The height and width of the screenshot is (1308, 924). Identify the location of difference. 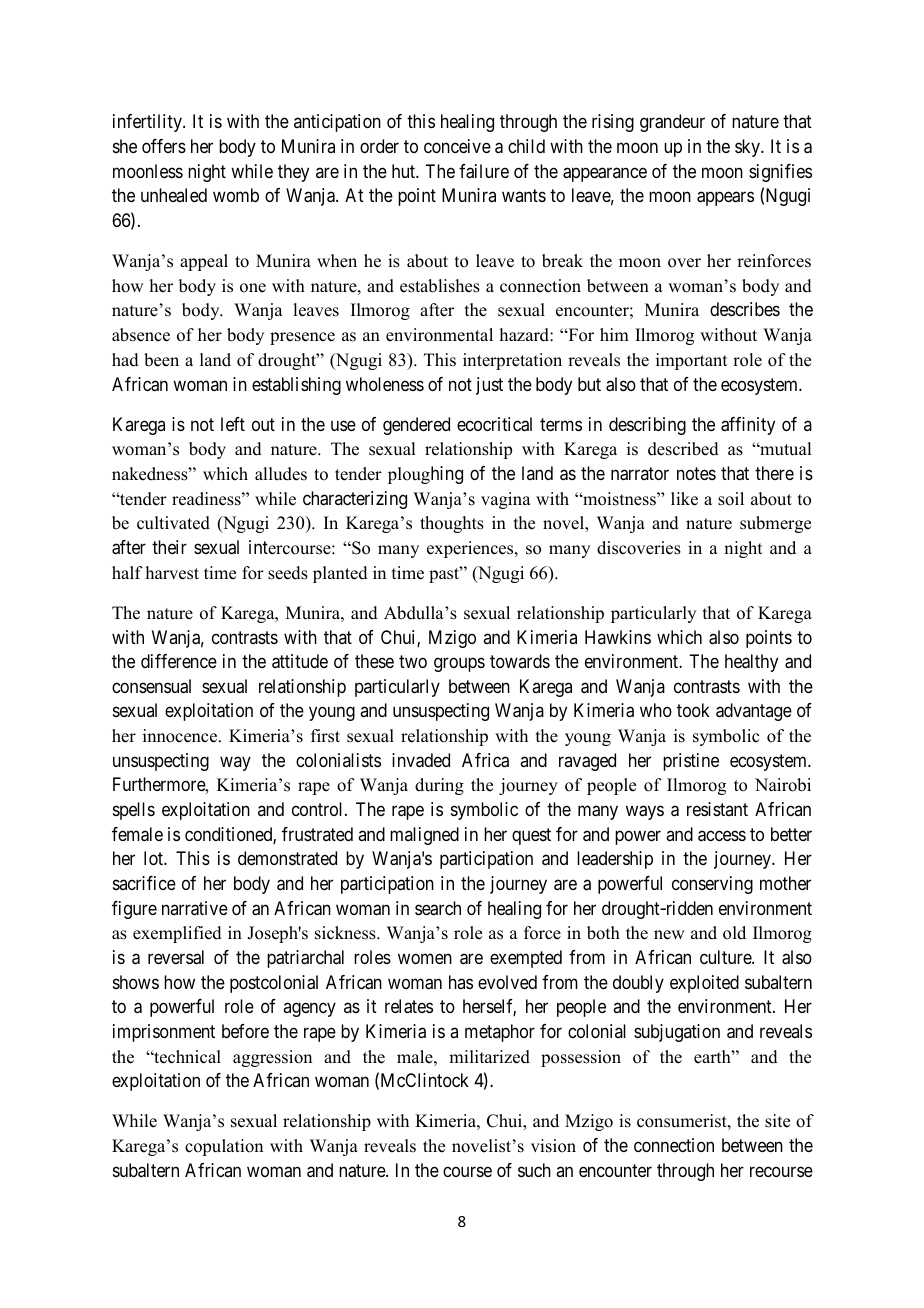
(179, 661).
